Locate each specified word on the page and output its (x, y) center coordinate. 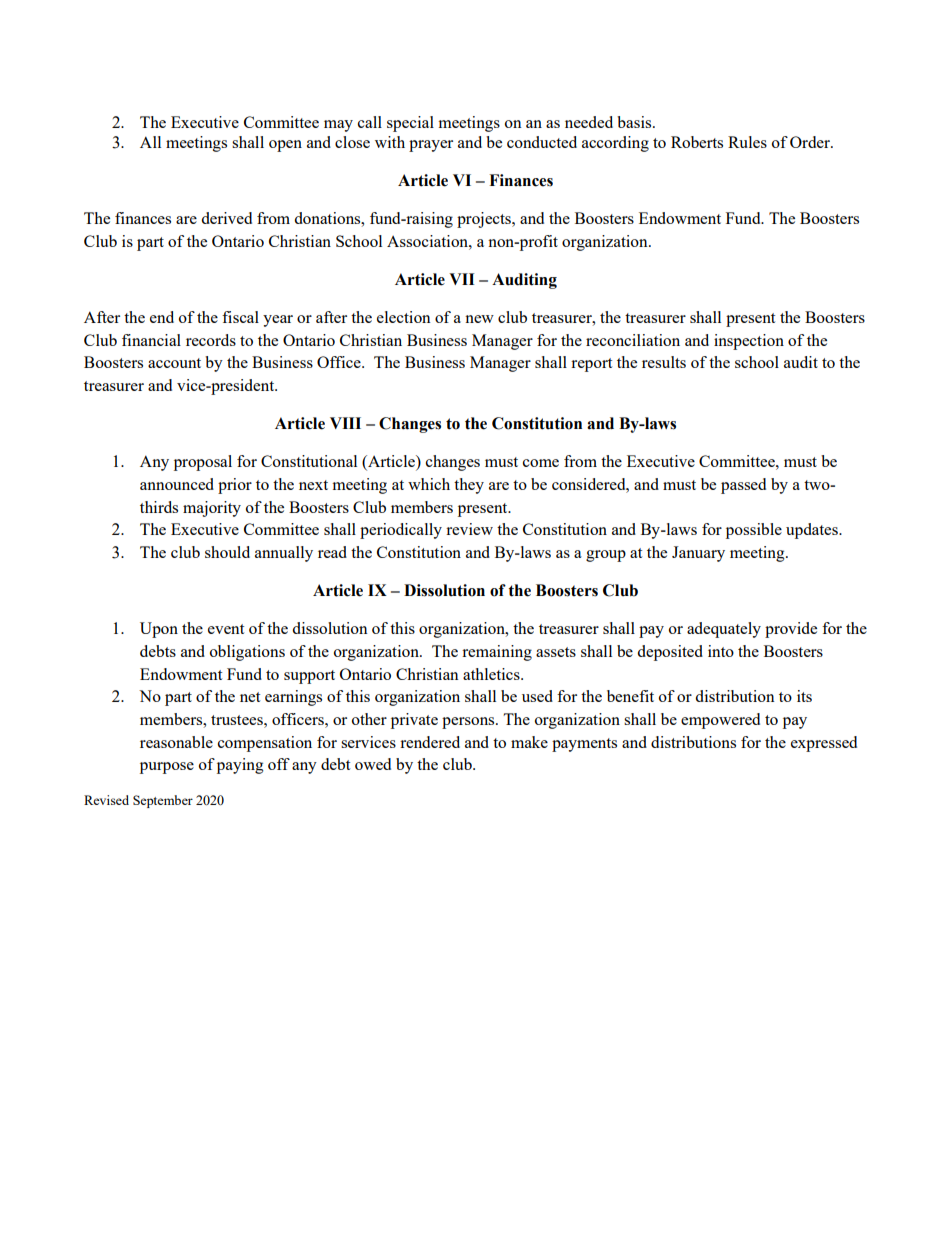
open (285, 146)
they (469, 486)
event (226, 629)
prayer (431, 146)
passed (743, 486)
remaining (497, 653)
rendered (430, 742)
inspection (749, 342)
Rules (747, 142)
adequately (724, 630)
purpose (167, 768)
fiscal (240, 317)
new (479, 319)
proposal (203, 463)
